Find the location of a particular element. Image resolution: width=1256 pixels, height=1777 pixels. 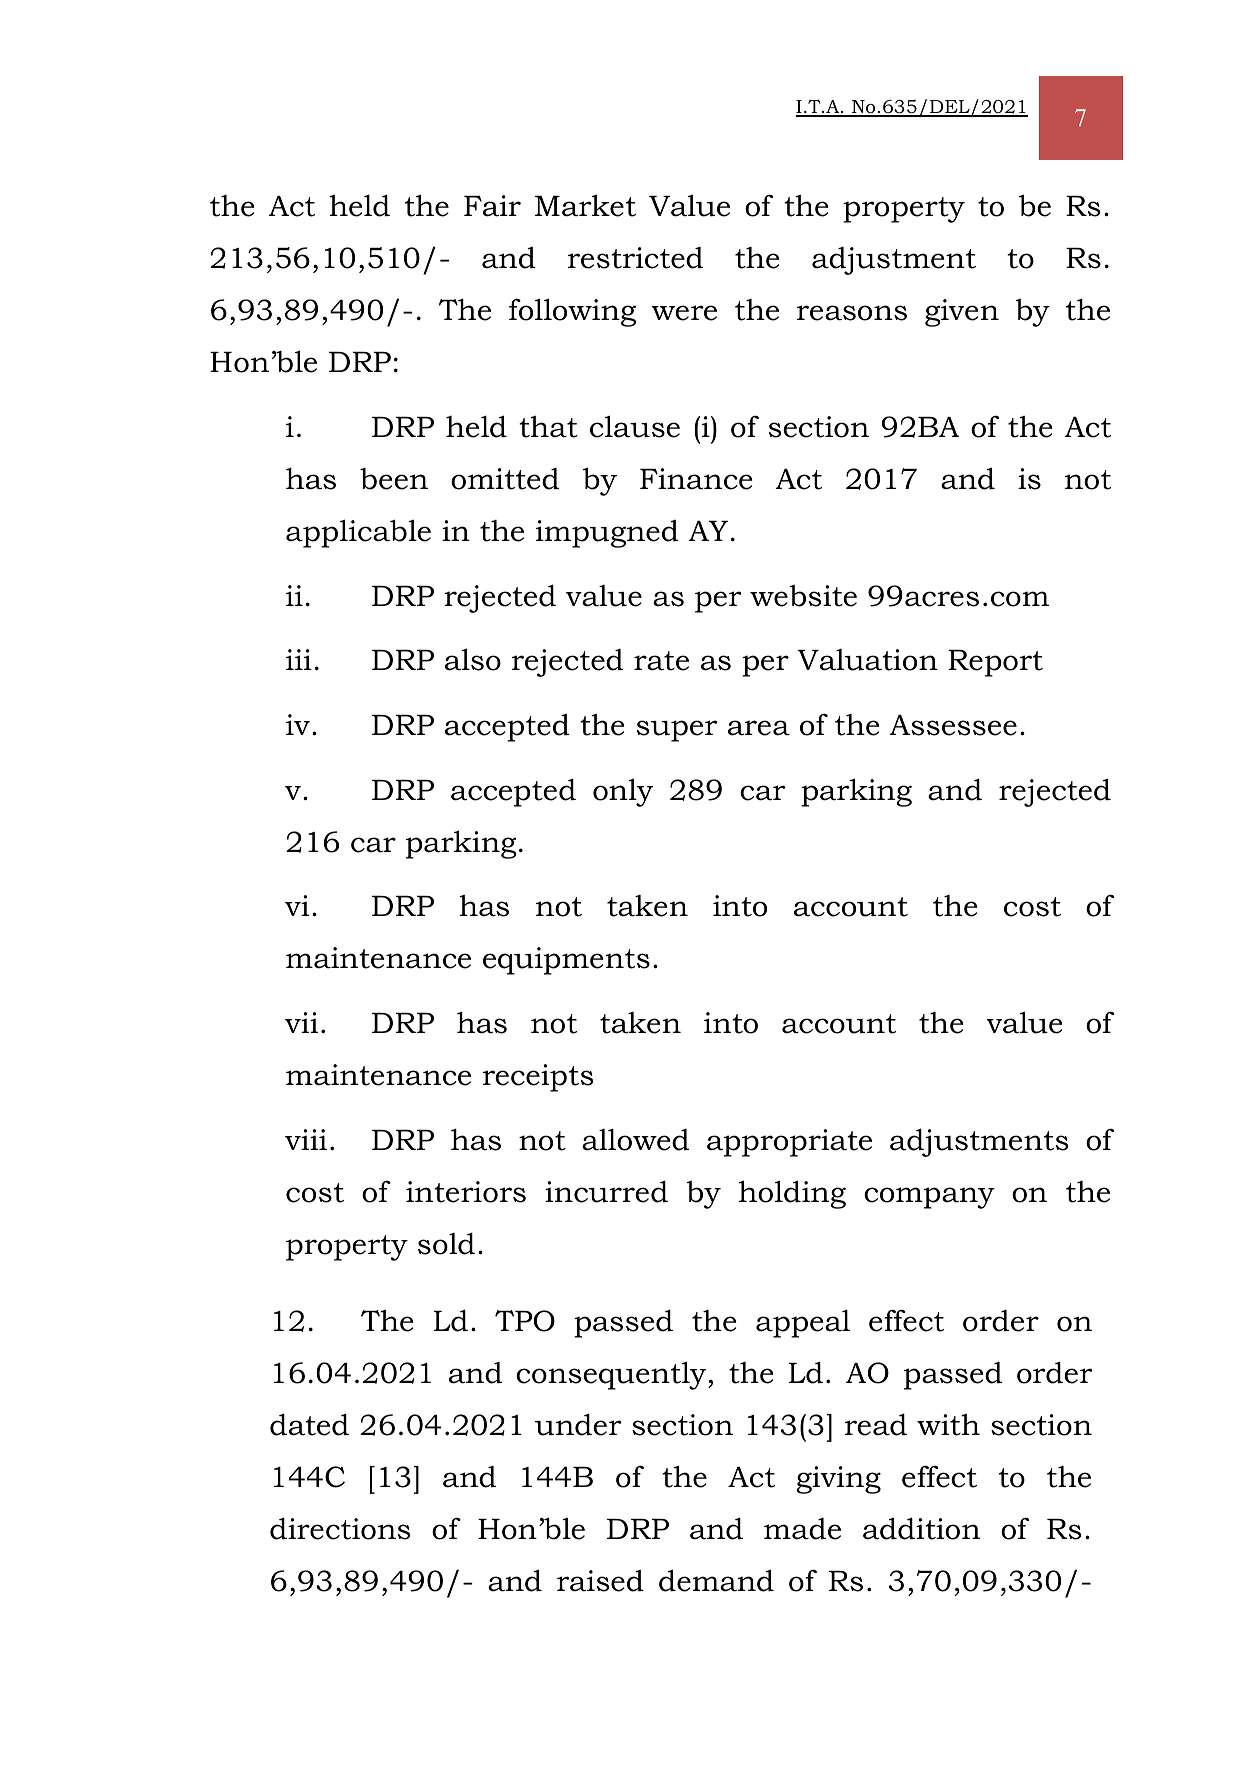

only is located at coordinates (623, 793).
